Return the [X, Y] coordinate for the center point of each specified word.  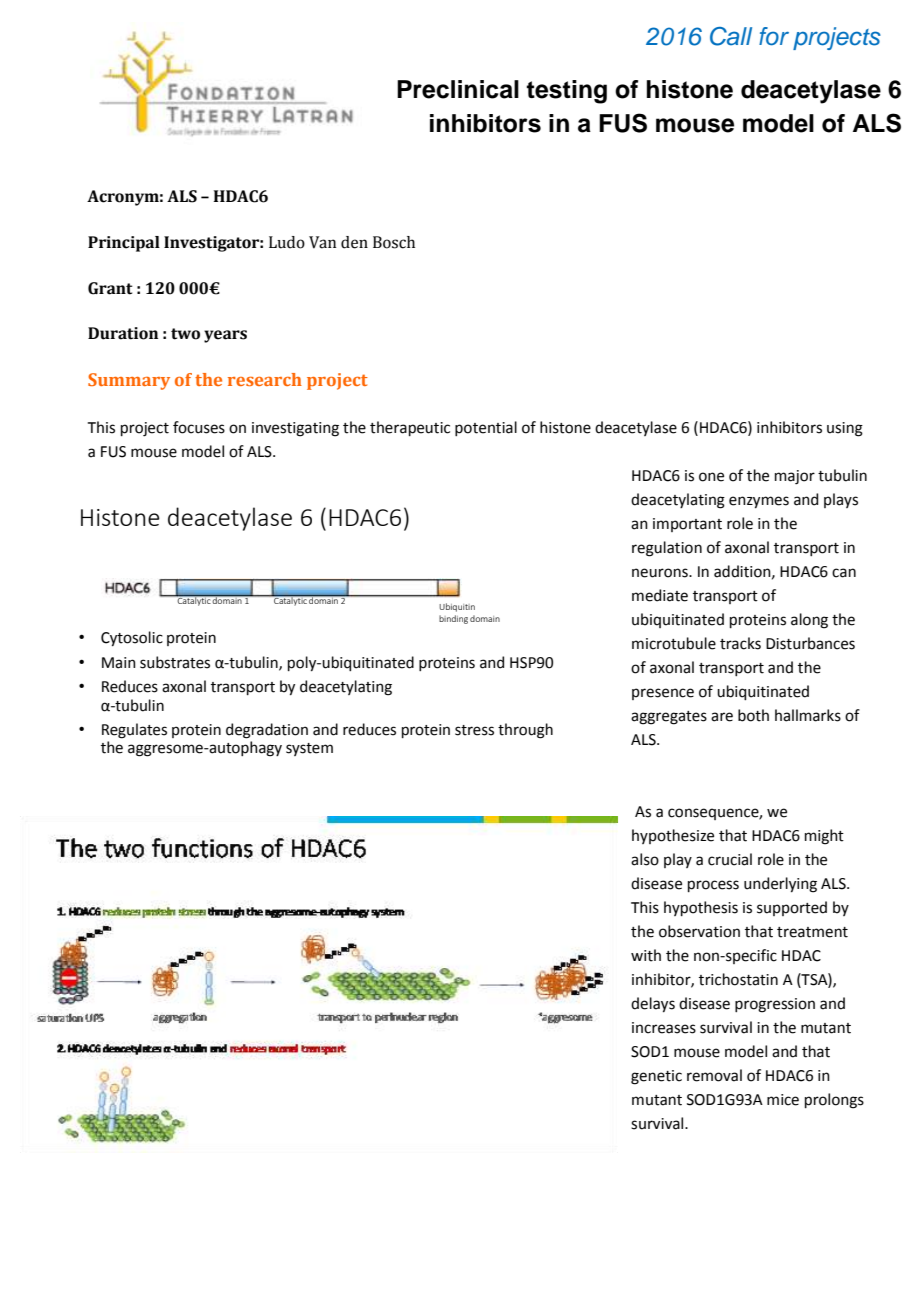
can [844, 573]
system [309, 749]
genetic [656, 1077]
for [774, 36]
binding [453, 619]
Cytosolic [132, 638]
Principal [124, 244]
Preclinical [458, 89]
